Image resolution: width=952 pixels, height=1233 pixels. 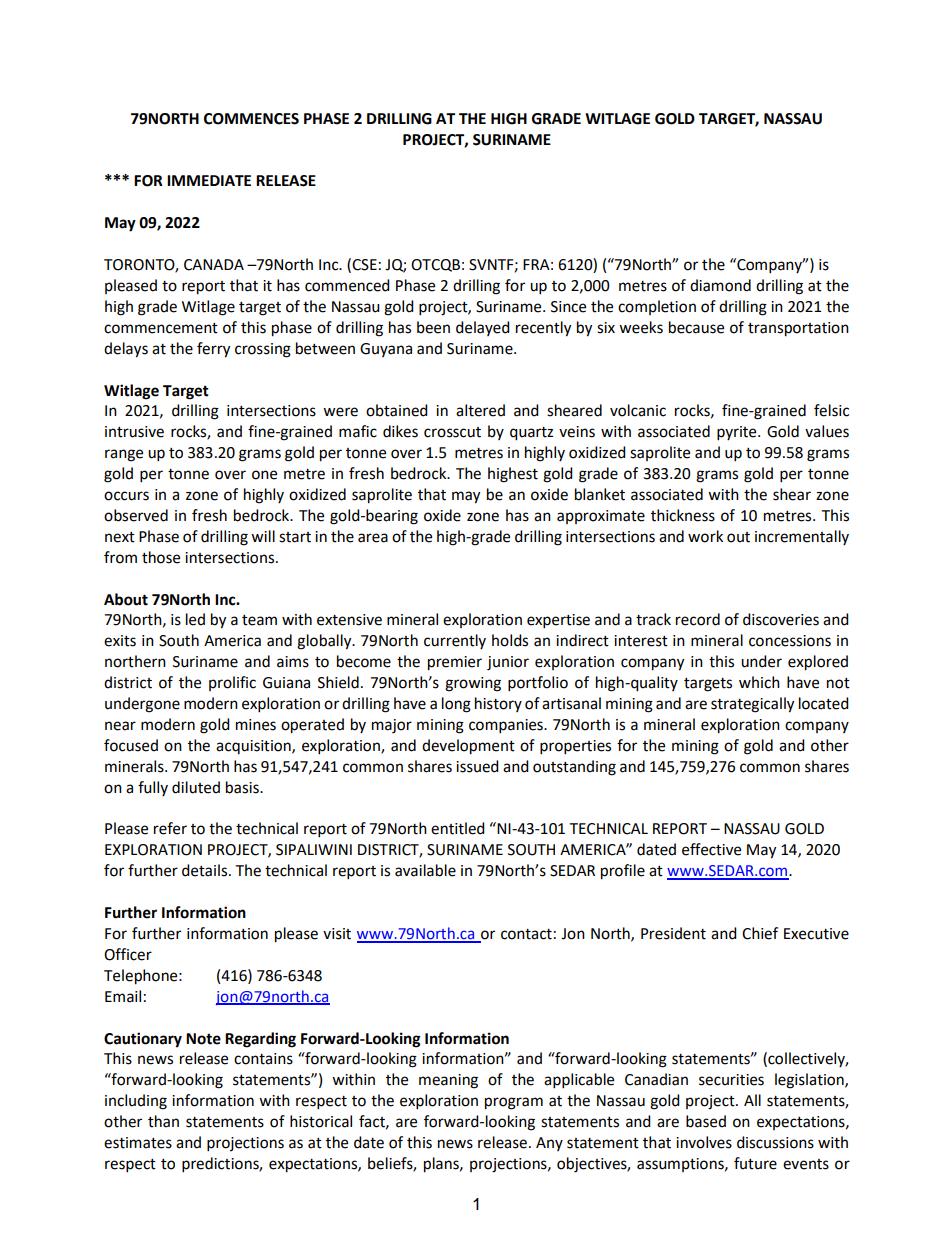 What do you see at coordinates (657, 307) in the document?
I see `completion` at bounding box center [657, 307].
